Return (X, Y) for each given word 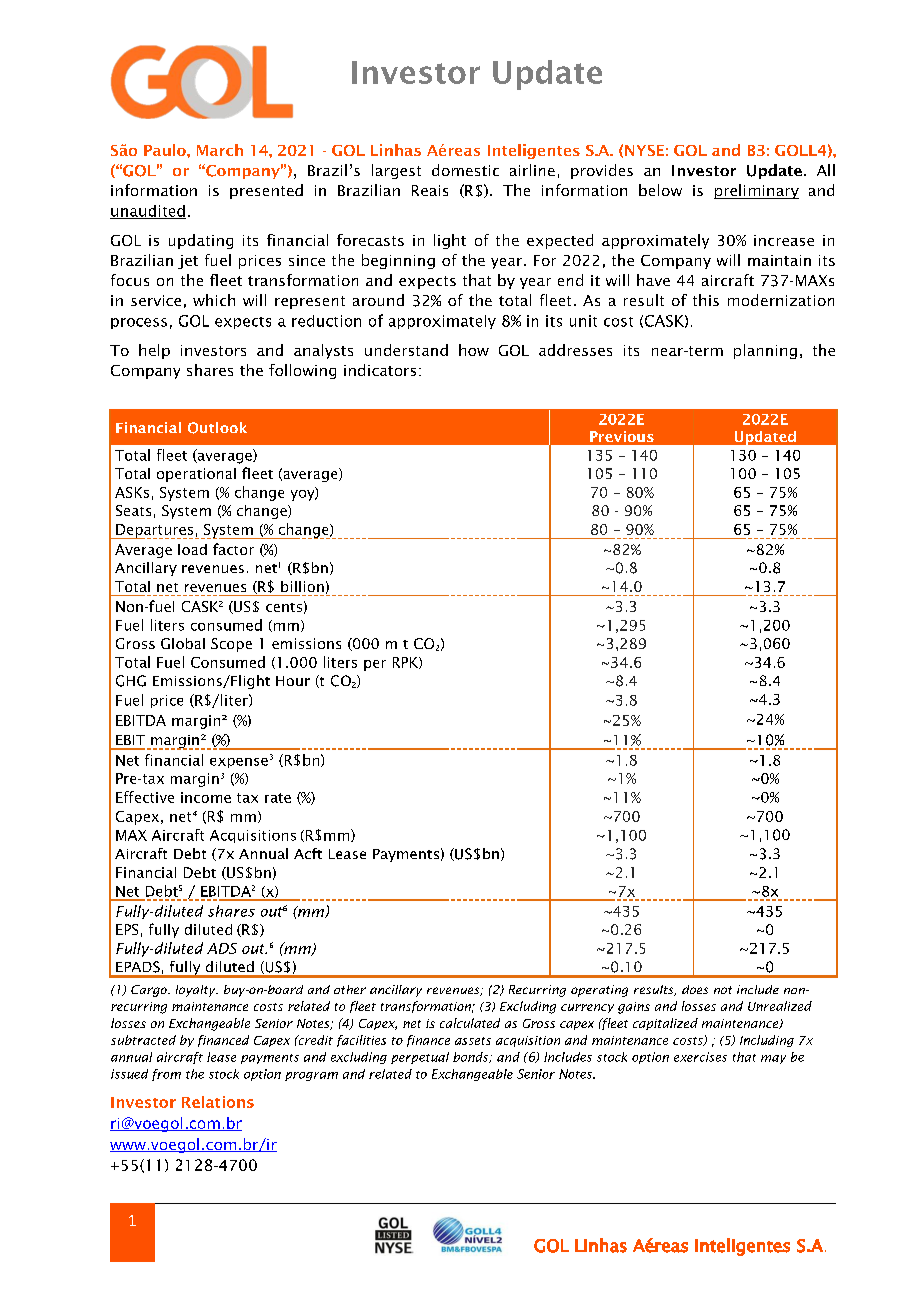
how (474, 350)
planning (765, 351)
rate (278, 798)
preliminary (756, 191)
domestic (465, 170)
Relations (218, 1102)
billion (302, 586)
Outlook (217, 428)
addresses (575, 350)
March (220, 150)
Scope (231, 645)
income (206, 797)
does (695, 989)
